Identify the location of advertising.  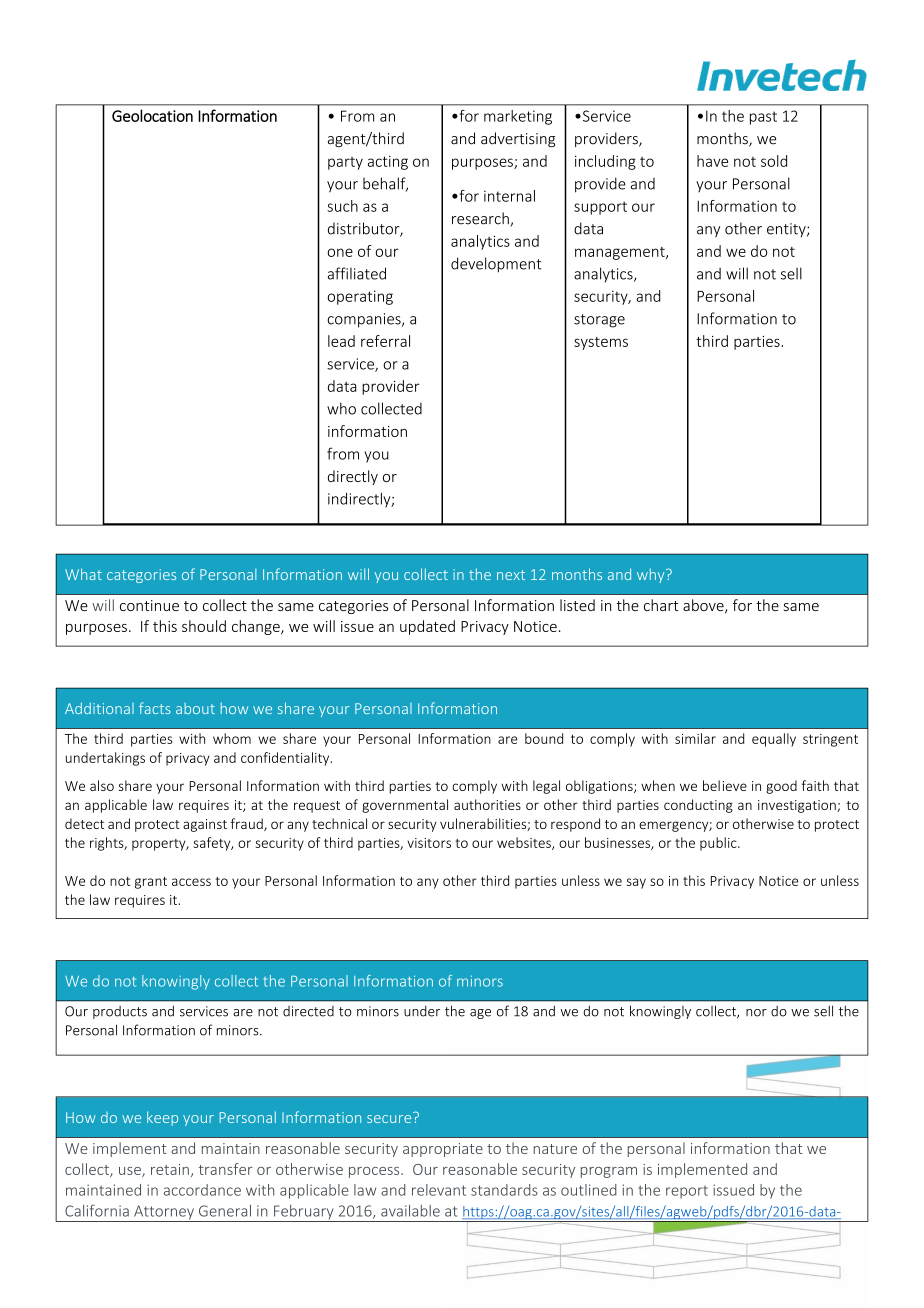
(518, 139).
